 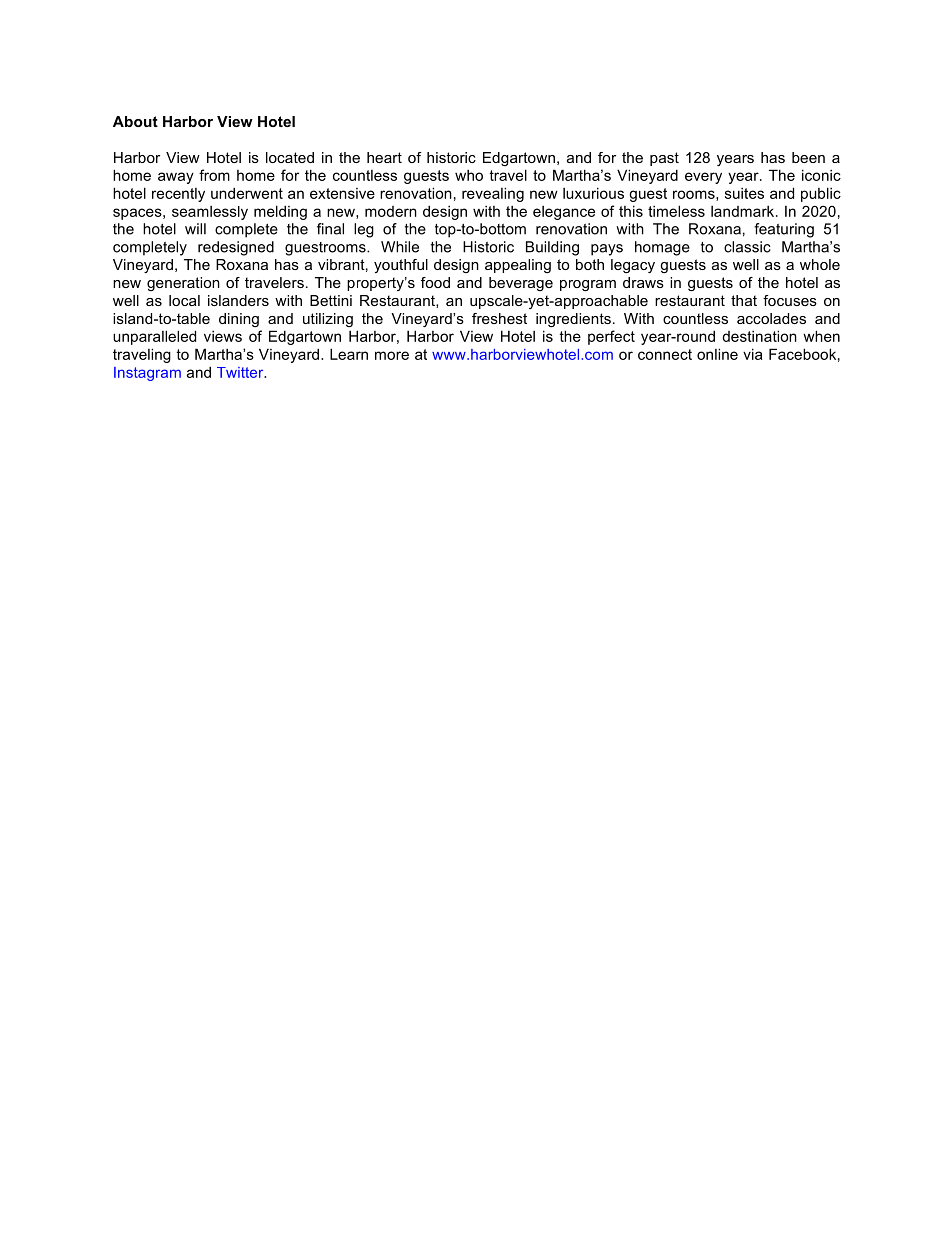 What do you see at coordinates (744, 300) in the document?
I see `that` at bounding box center [744, 300].
